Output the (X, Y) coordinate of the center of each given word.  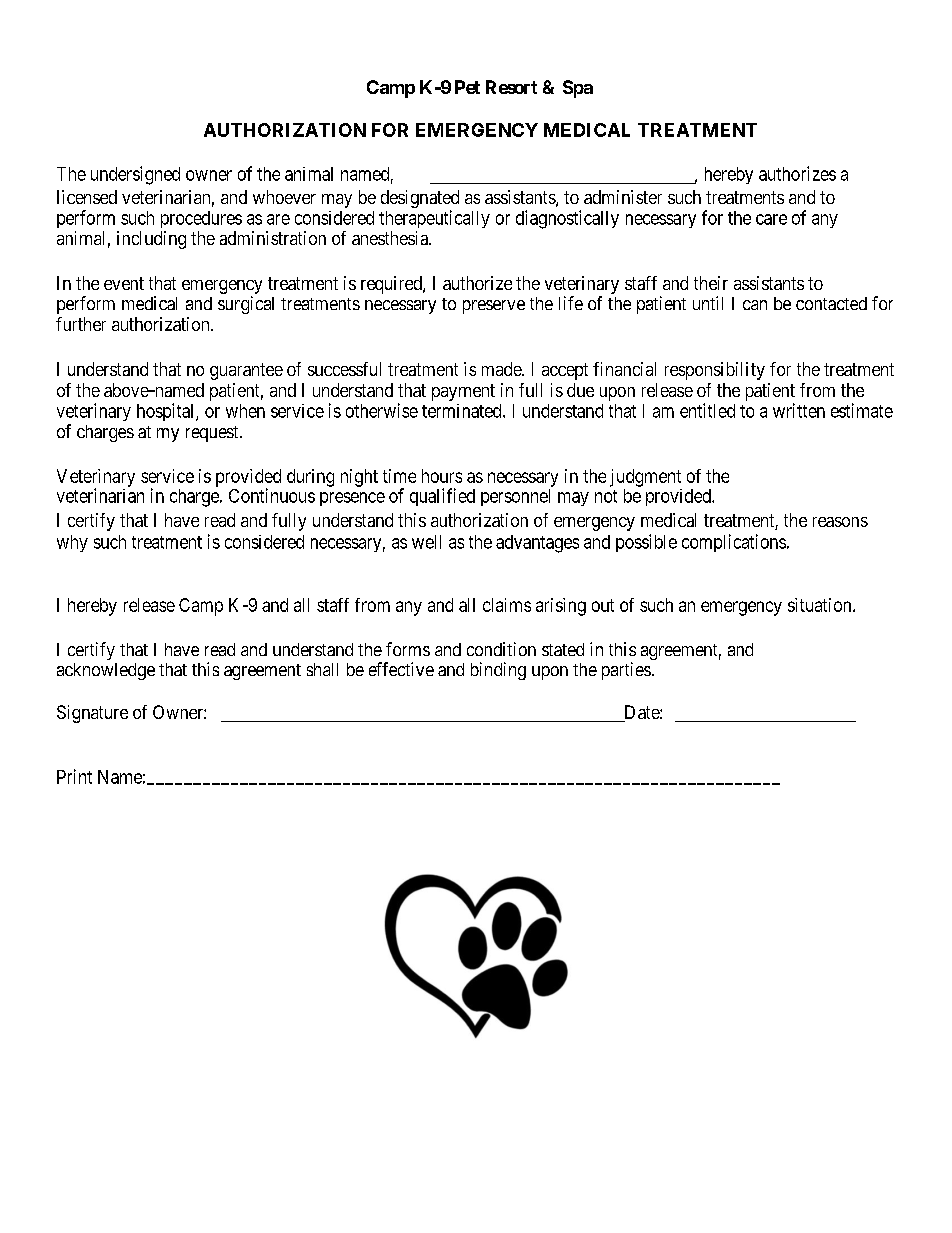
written (799, 410)
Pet (467, 87)
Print (74, 776)
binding (498, 671)
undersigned (135, 175)
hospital (167, 412)
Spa (578, 89)
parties (626, 671)
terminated (463, 411)
